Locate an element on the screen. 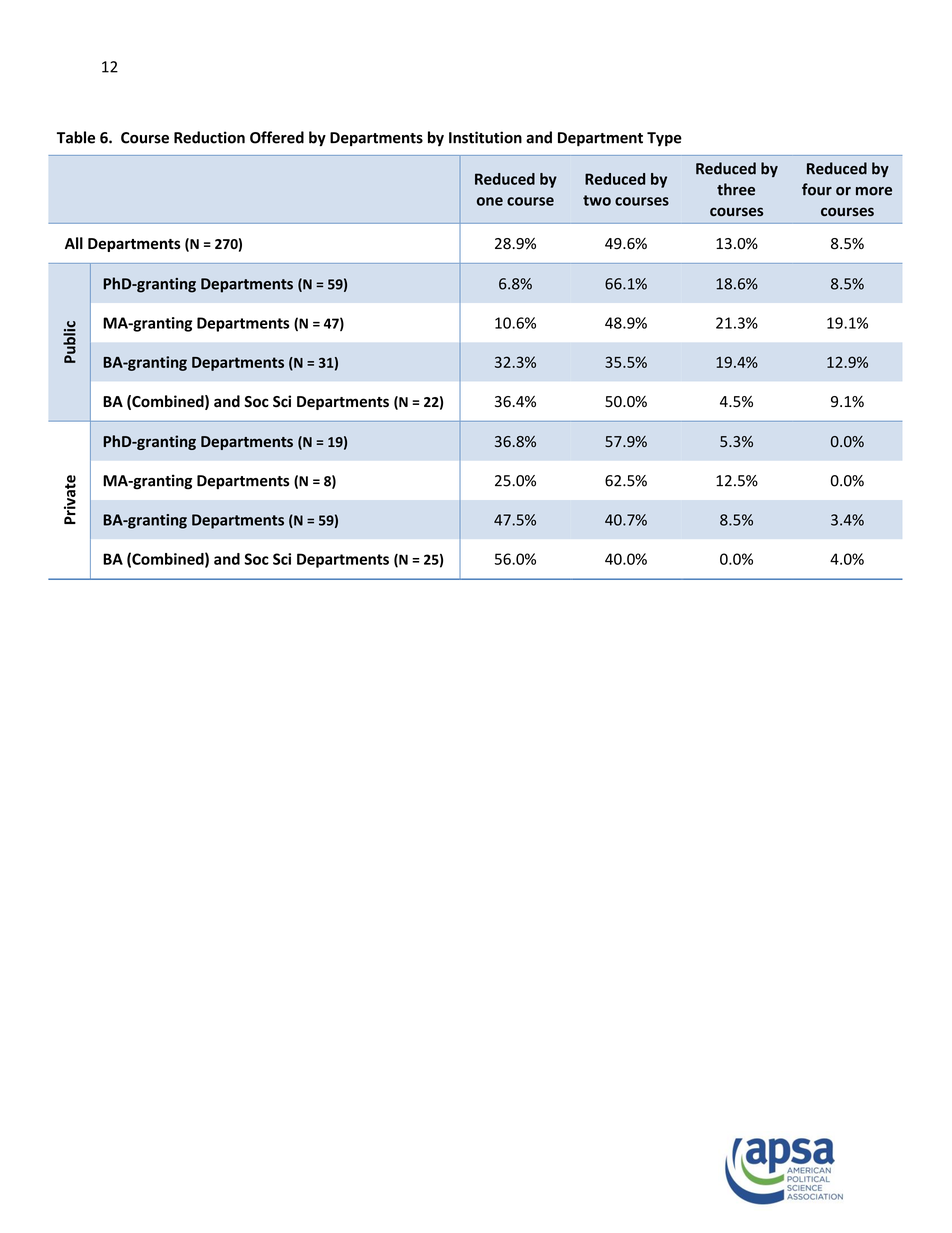 The height and width of the screenshot is (1233, 952). two is located at coordinates (597, 200).
